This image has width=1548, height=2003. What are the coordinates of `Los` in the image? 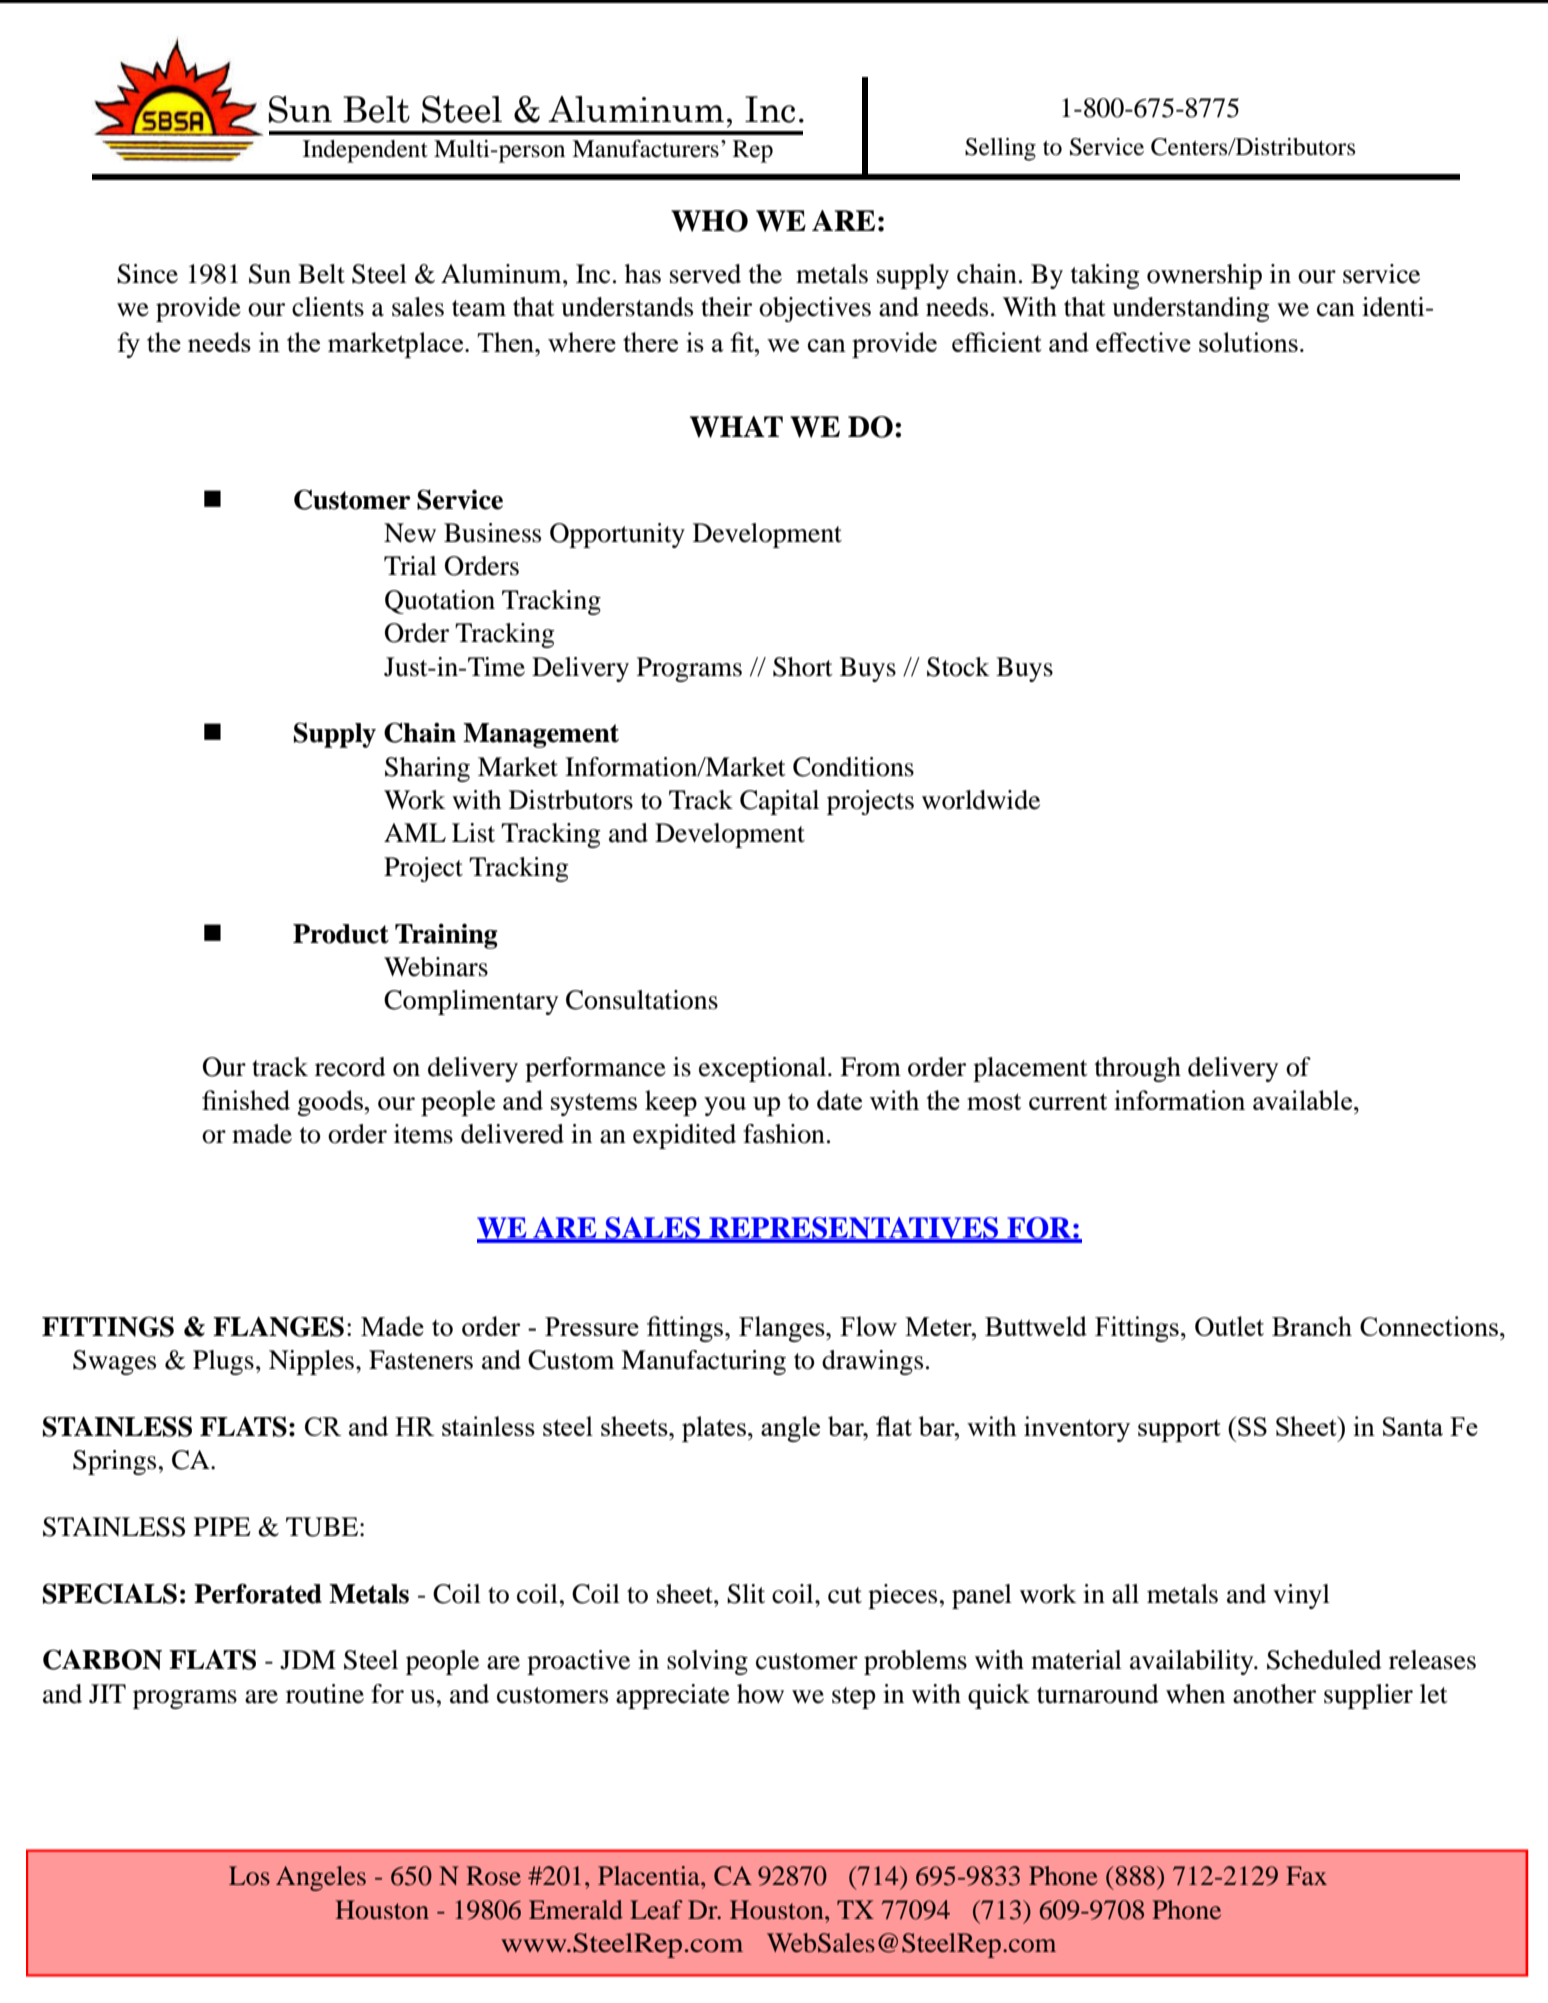 It's located at (249, 1876).
